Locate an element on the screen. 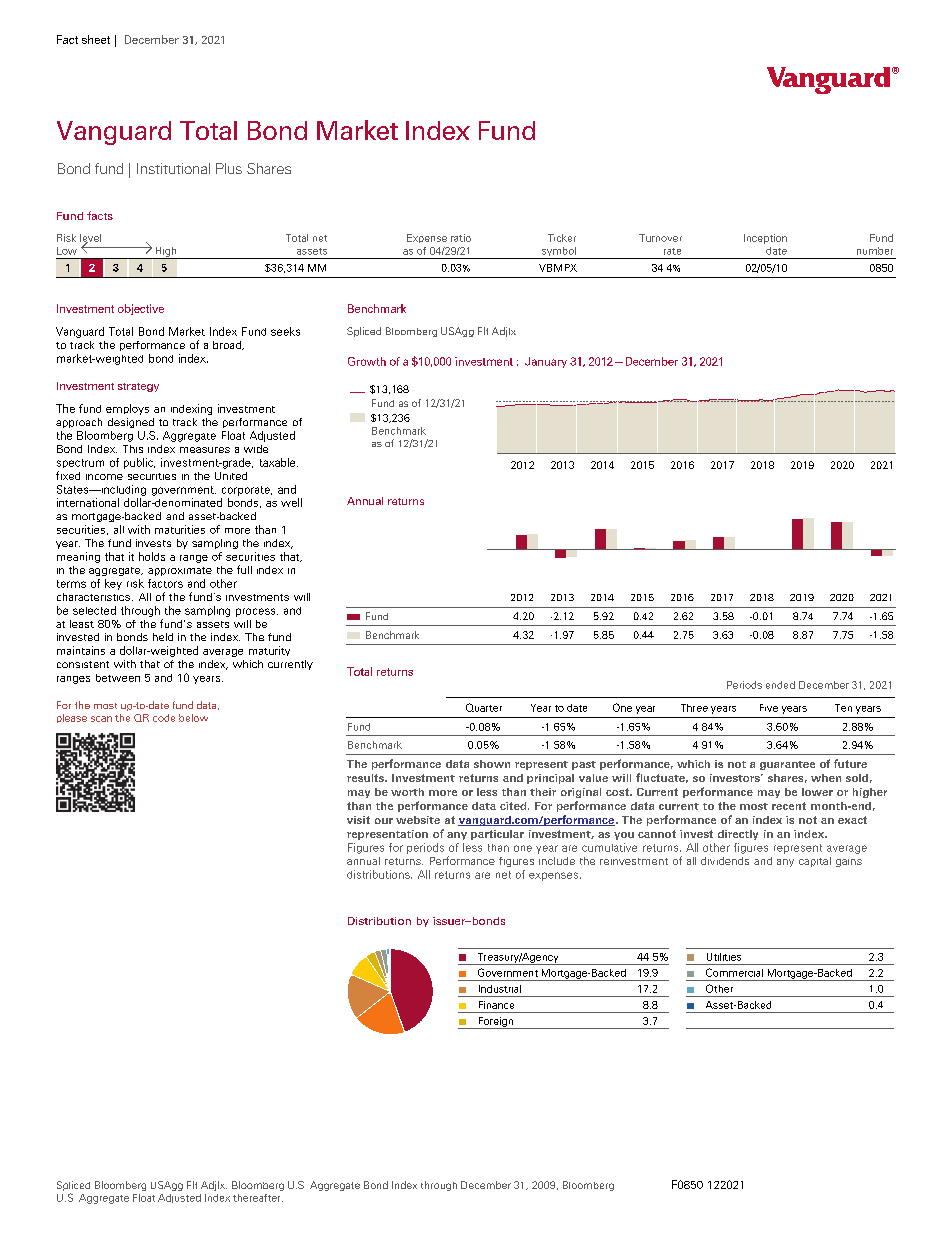 The image size is (952, 1233). Foreign is located at coordinates (495, 1023).
